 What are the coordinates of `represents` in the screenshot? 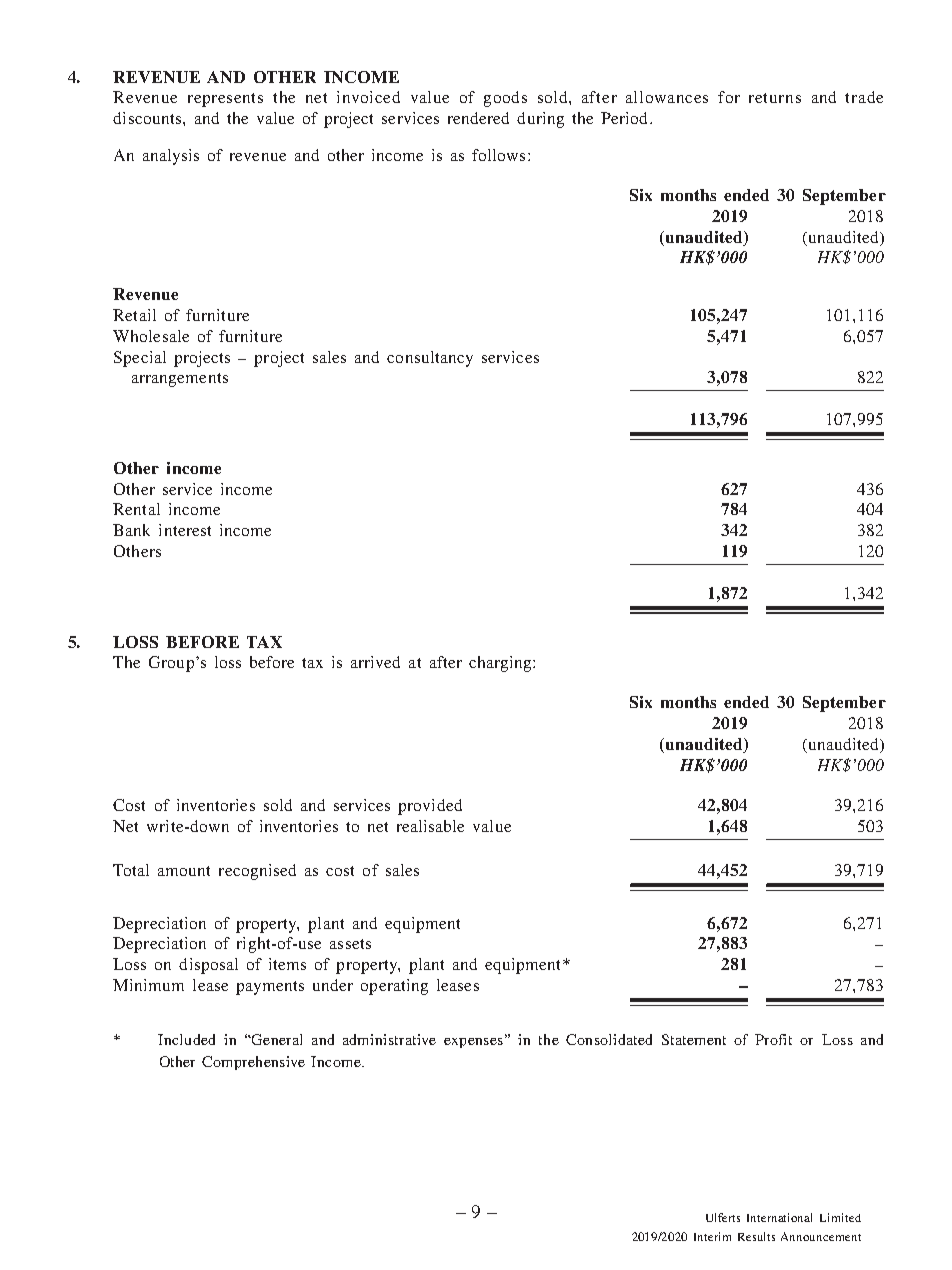 It's located at (225, 100).
